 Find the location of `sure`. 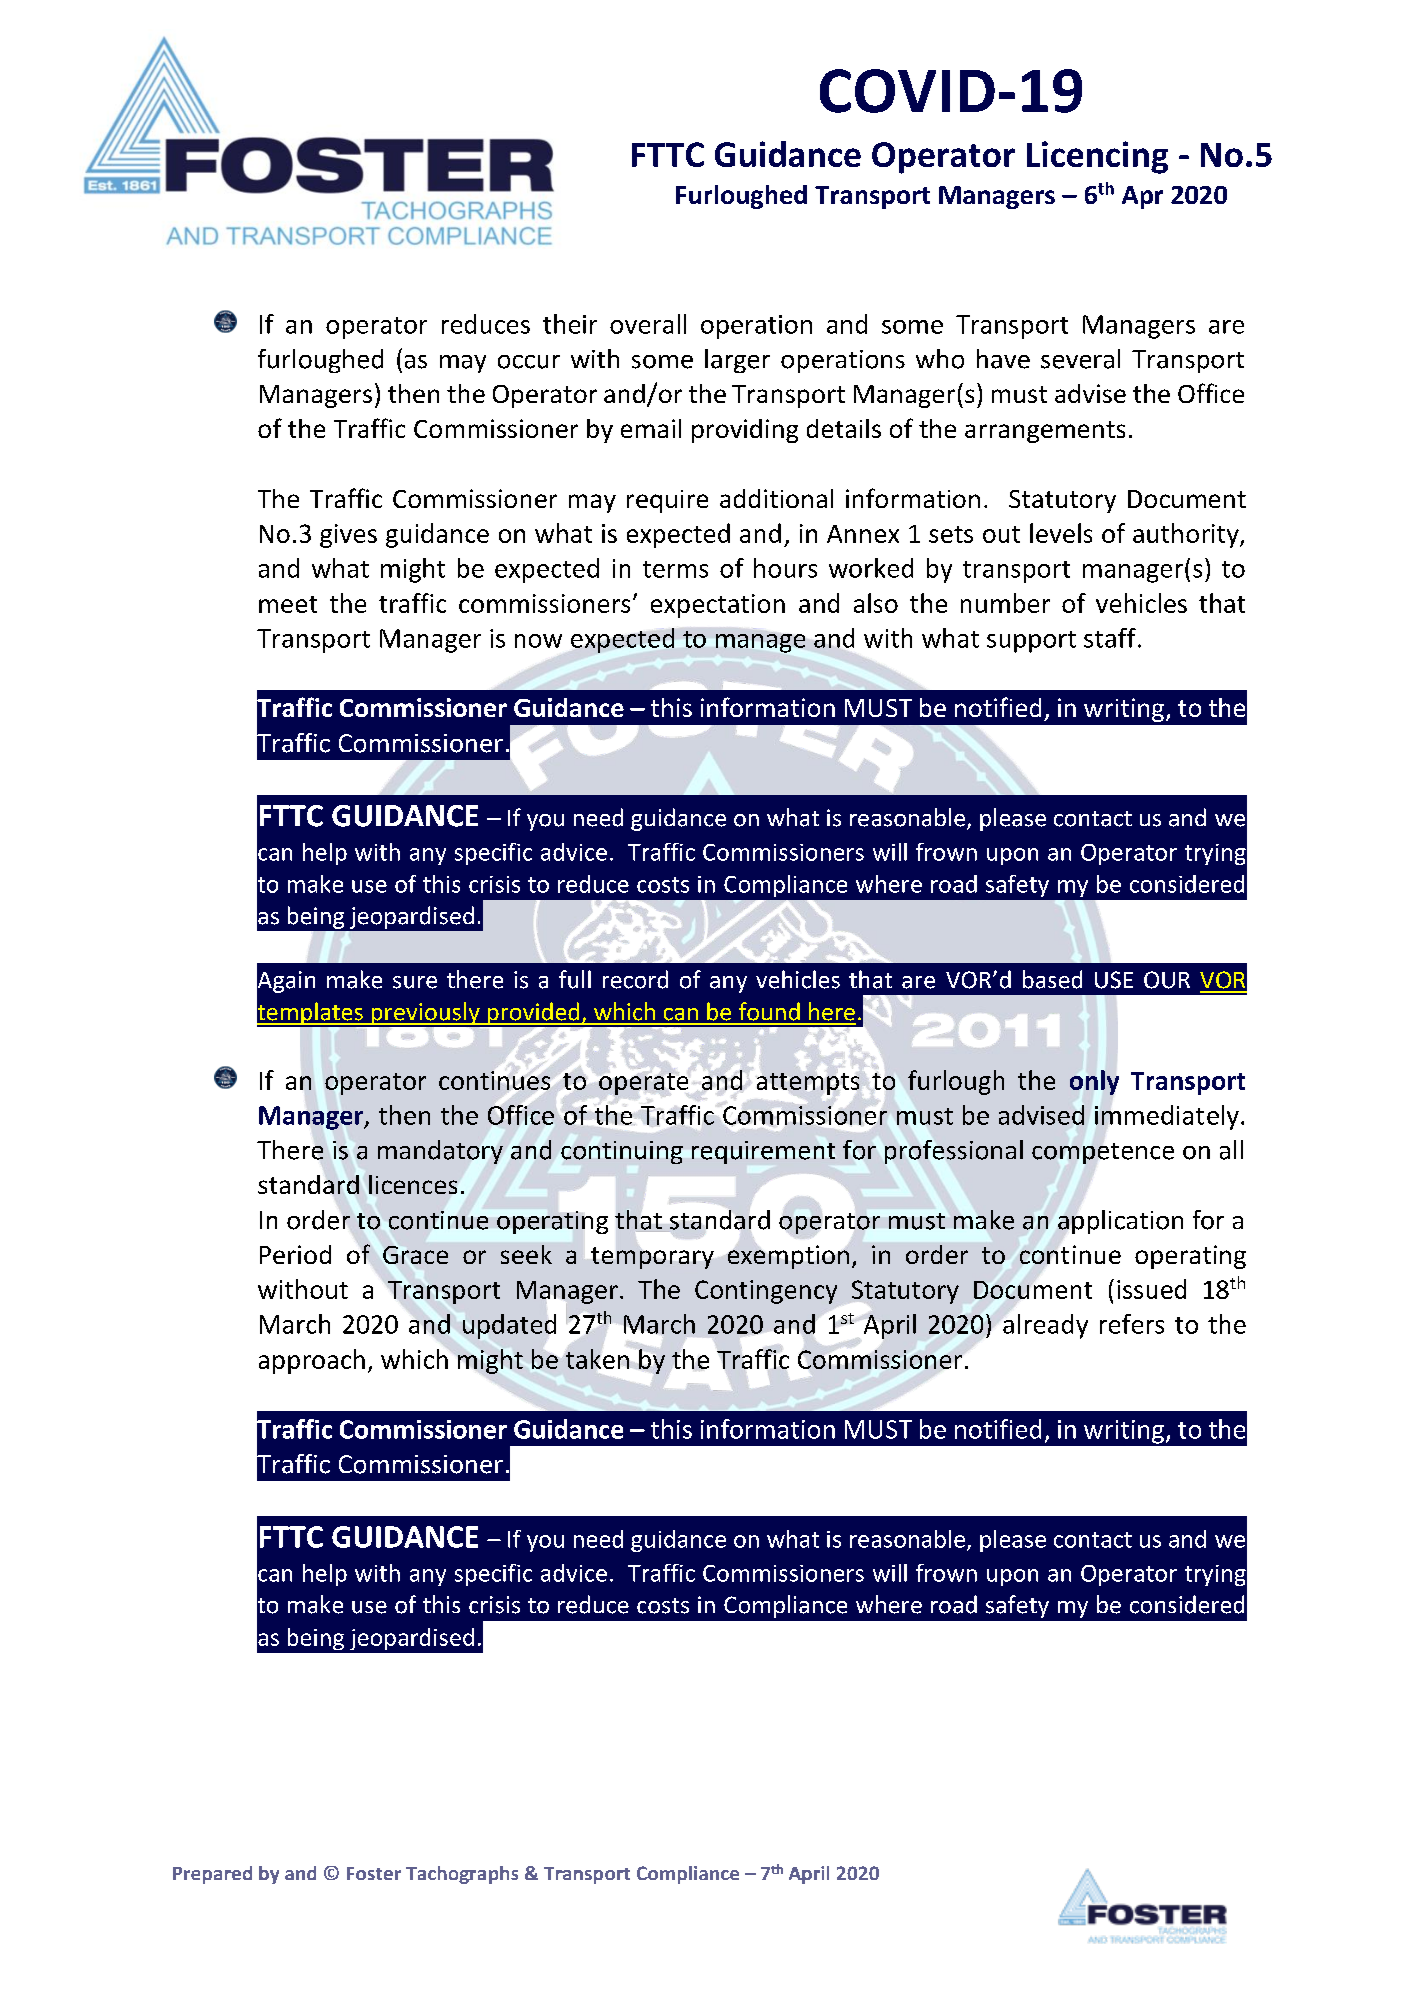

sure is located at coordinates (415, 982).
